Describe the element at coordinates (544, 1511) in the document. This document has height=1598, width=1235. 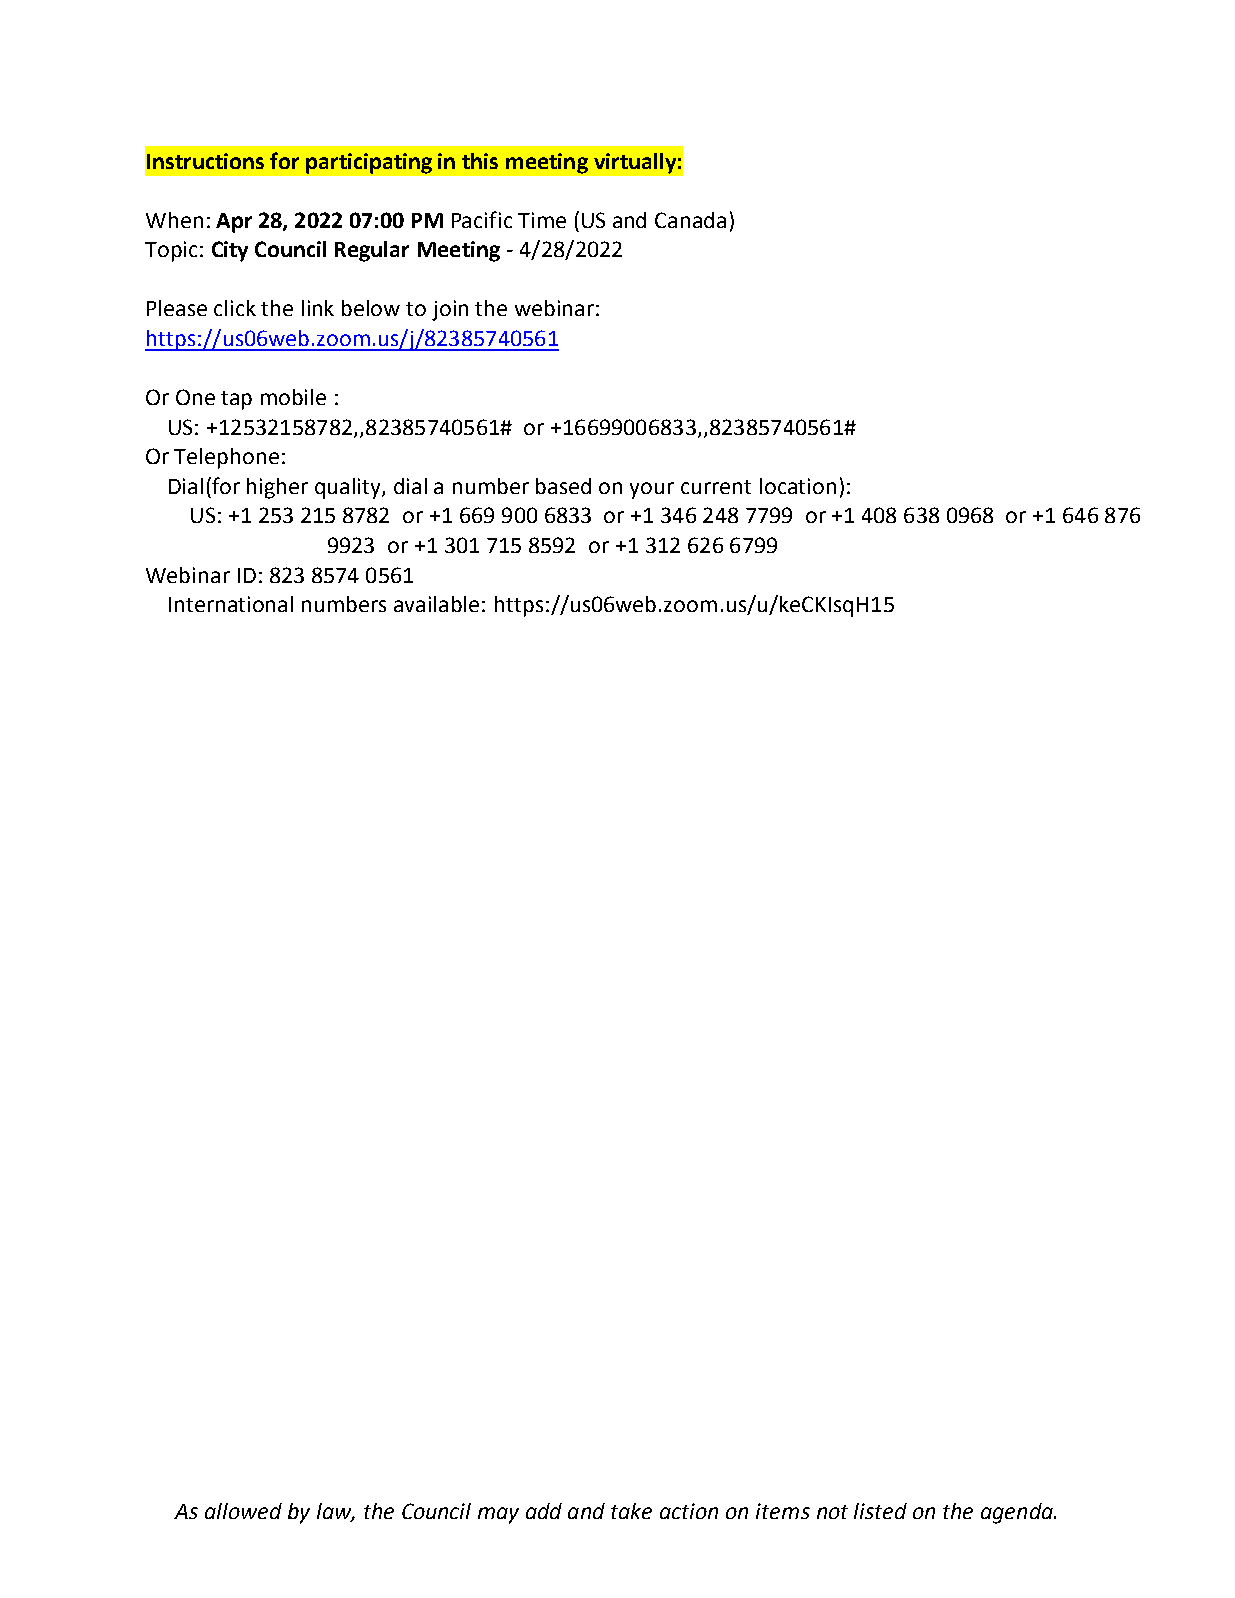
I see `add` at that location.
